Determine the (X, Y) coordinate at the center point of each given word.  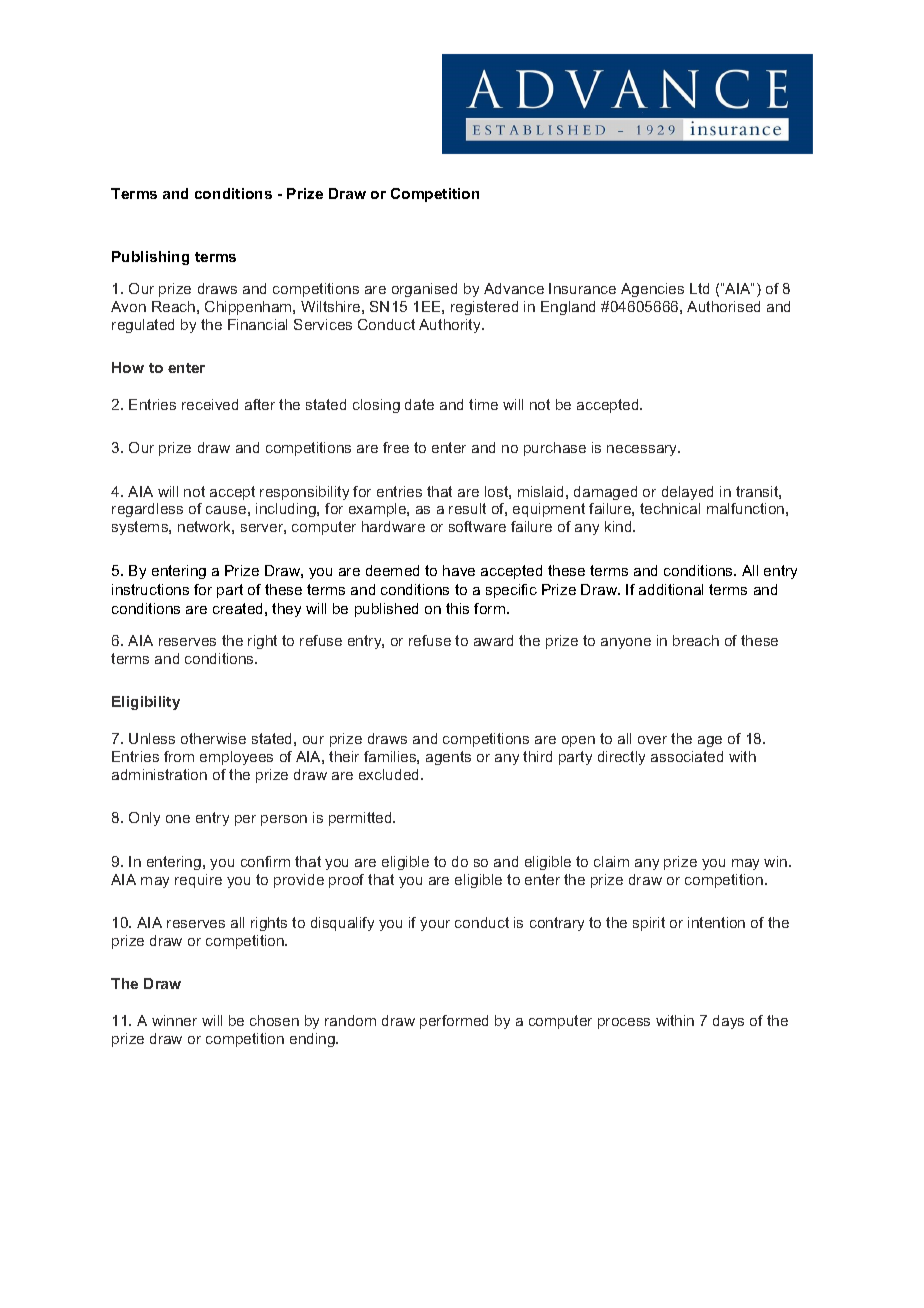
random (350, 1020)
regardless (147, 510)
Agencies (652, 290)
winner (174, 1020)
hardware (393, 526)
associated (687, 756)
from (179, 756)
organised (424, 290)
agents (448, 758)
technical (670, 508)
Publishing (150, 258)
